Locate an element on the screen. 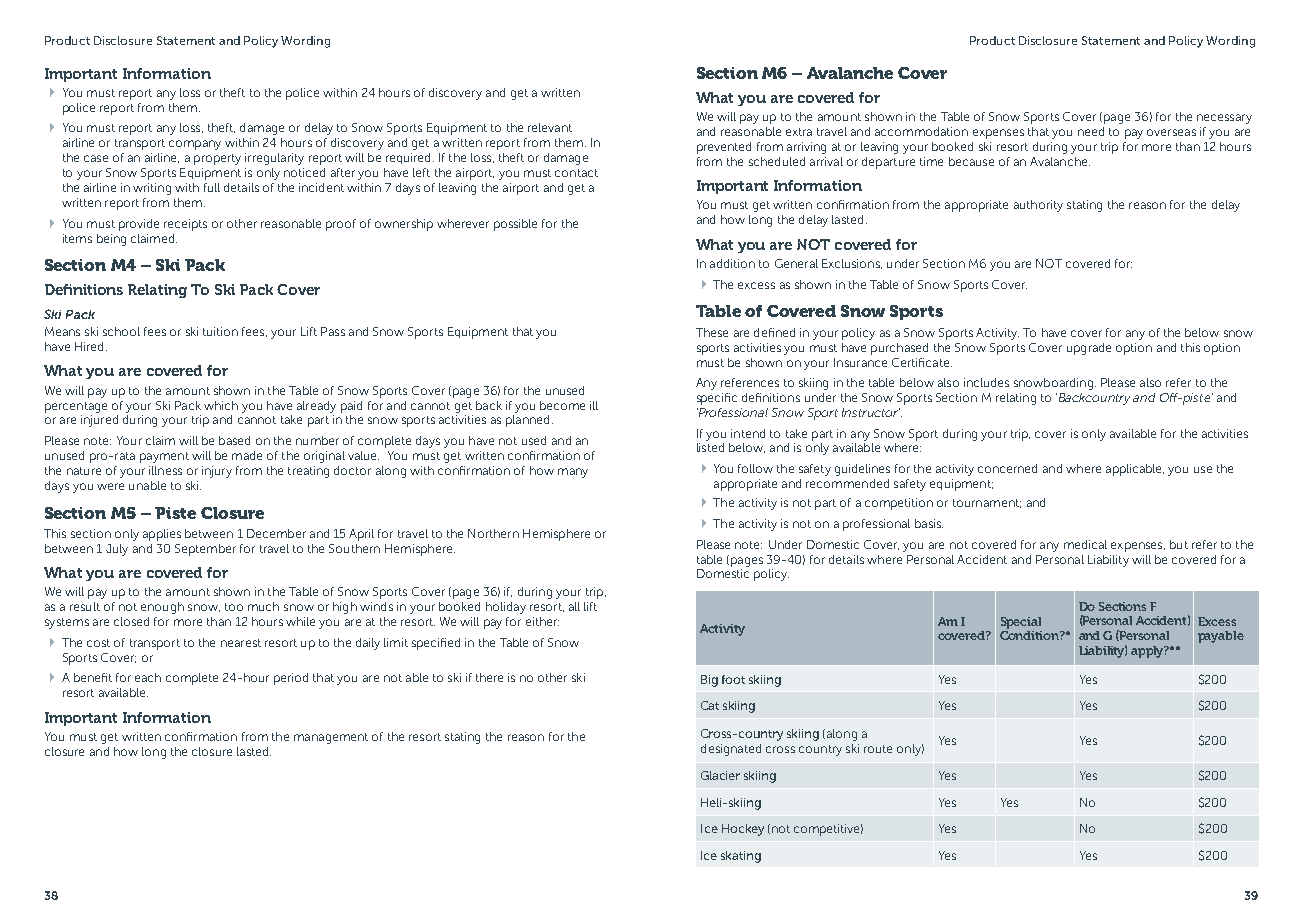 This screenshot has height=924, width=1303. need is located at coordinates (1091, 131).
